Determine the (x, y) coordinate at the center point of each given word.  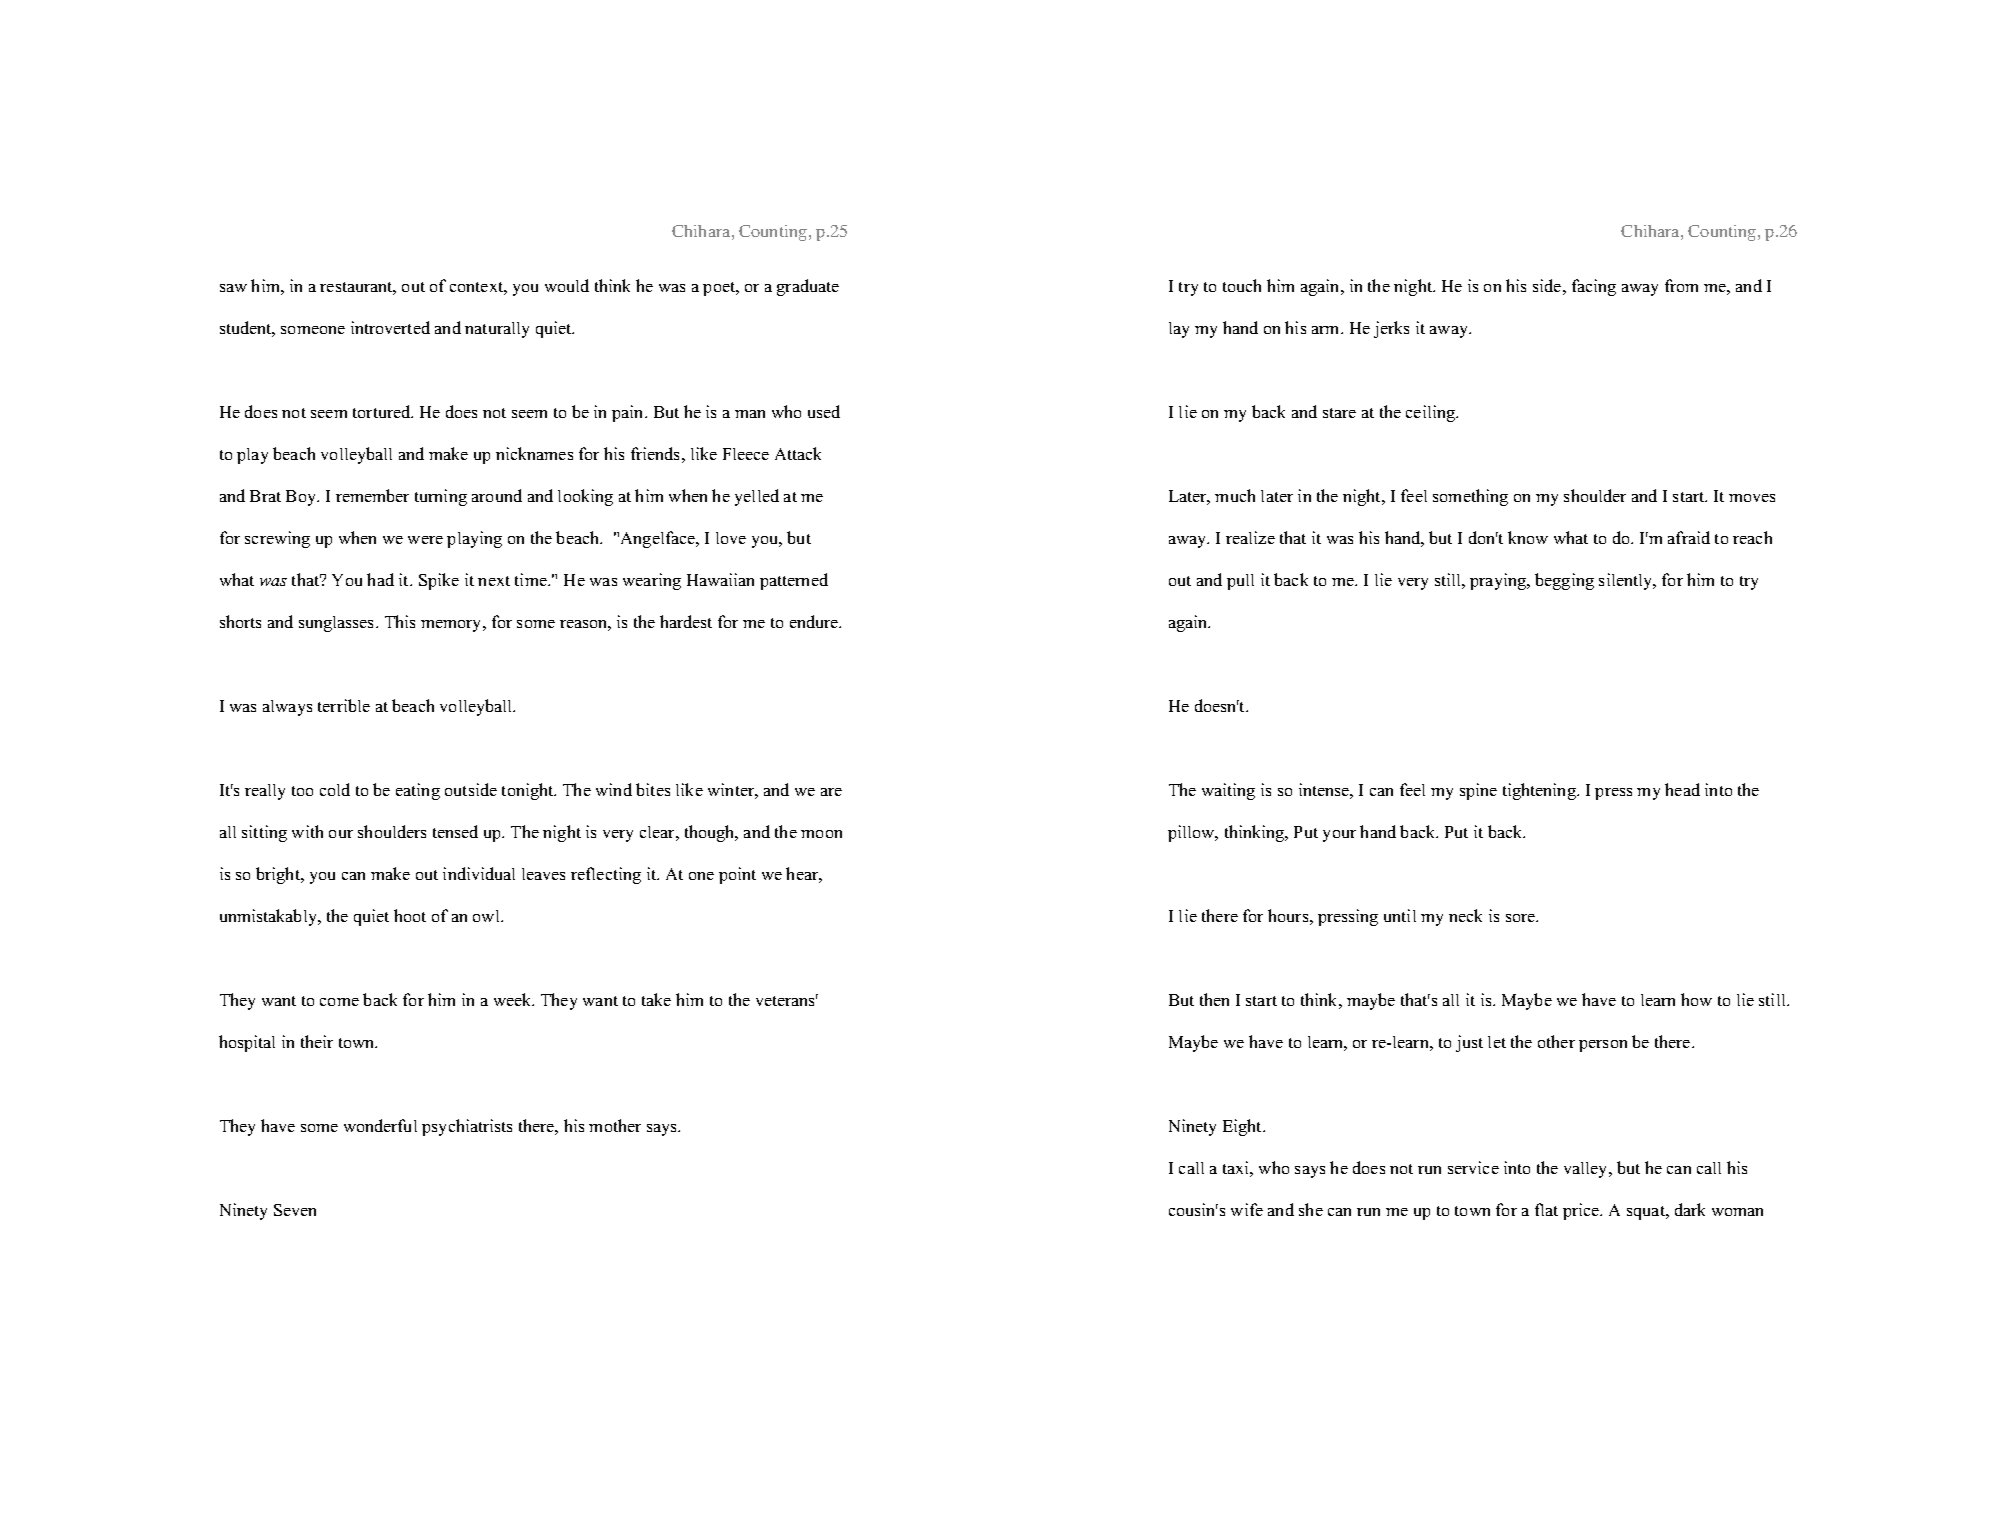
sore (1522, 918)
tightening (1540, 791)
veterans (787, 1000)
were (425, 540)
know (1528, 537)
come (339, 1002)
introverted (390, 327)
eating (418, 791)
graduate (808, 287)
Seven (295, 1210)
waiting (1228, 791)
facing (1594, 287)
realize (1250, 537)
